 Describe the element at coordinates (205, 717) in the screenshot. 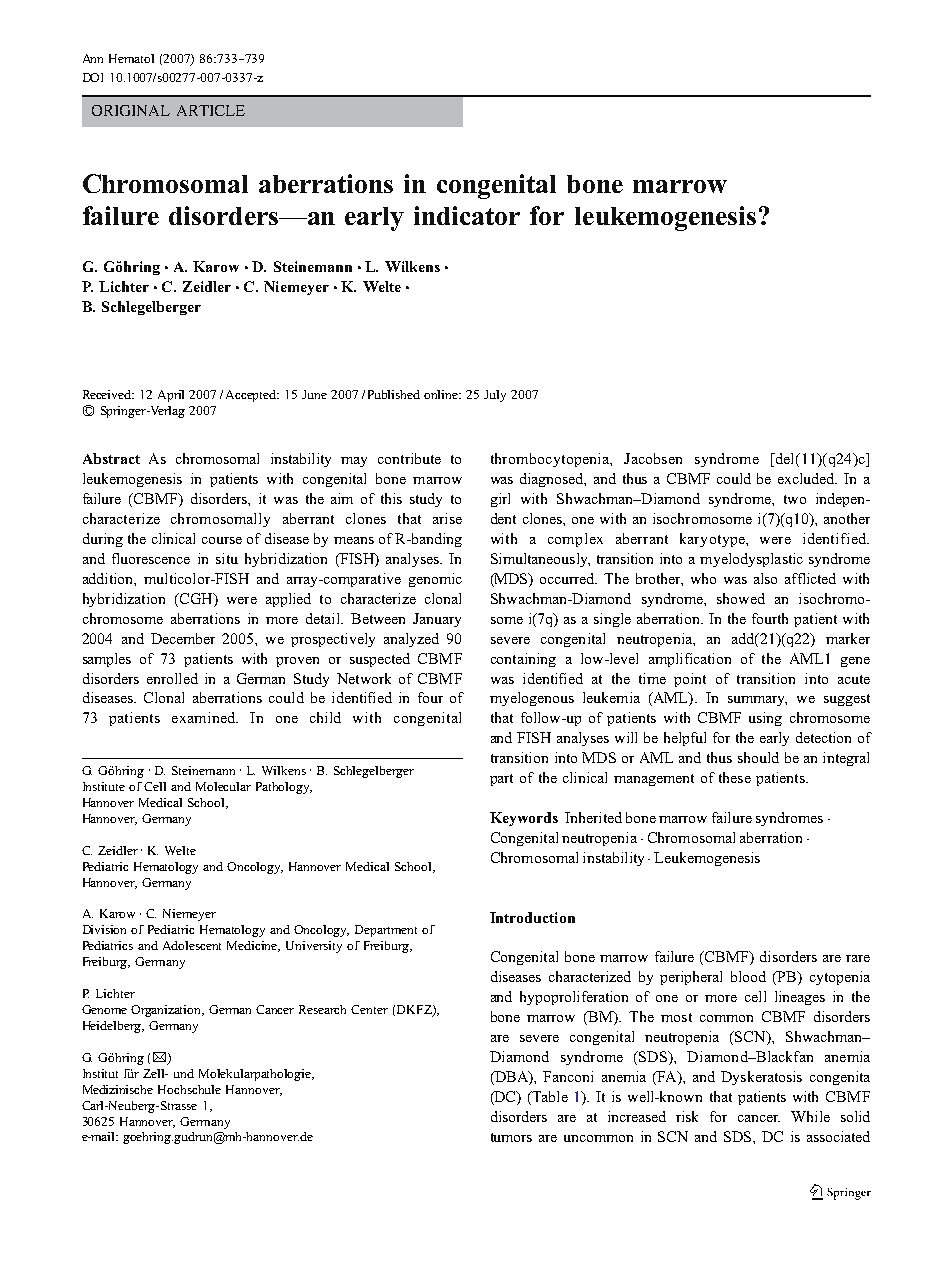

I see `examined` at that location.
